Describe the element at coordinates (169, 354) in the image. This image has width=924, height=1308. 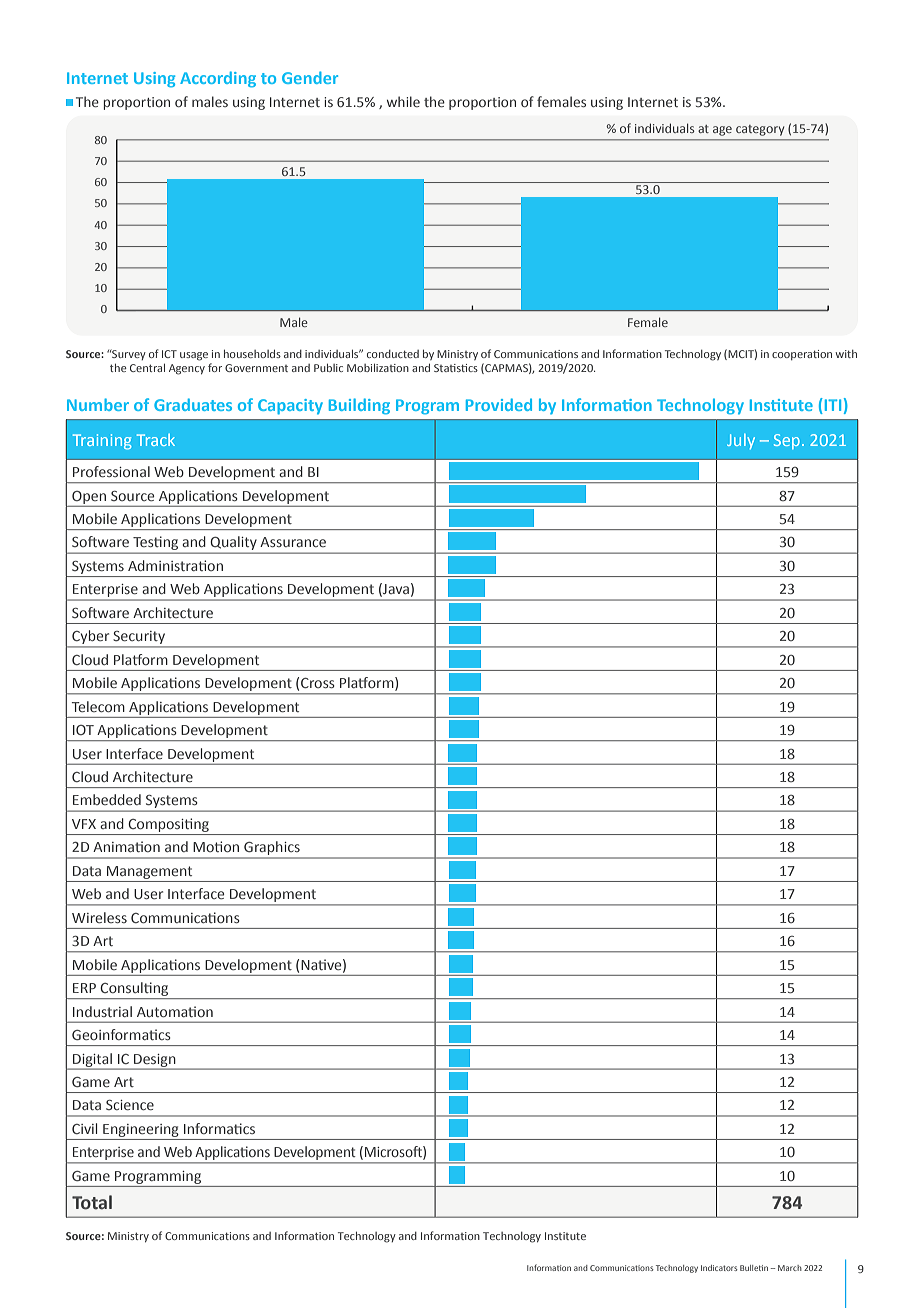
I see `ICT` at that location.
